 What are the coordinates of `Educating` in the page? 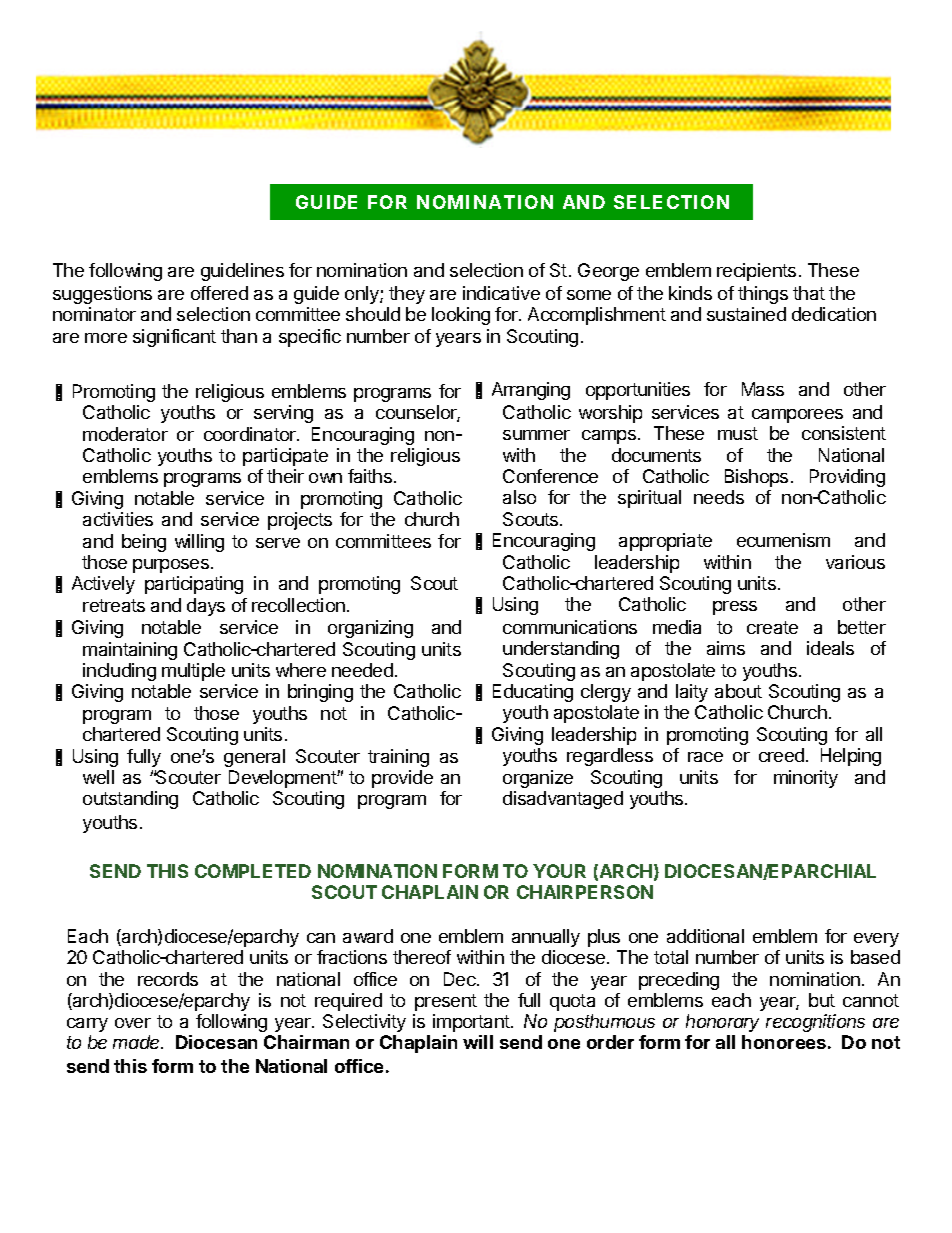 It's located at (533, 693).
